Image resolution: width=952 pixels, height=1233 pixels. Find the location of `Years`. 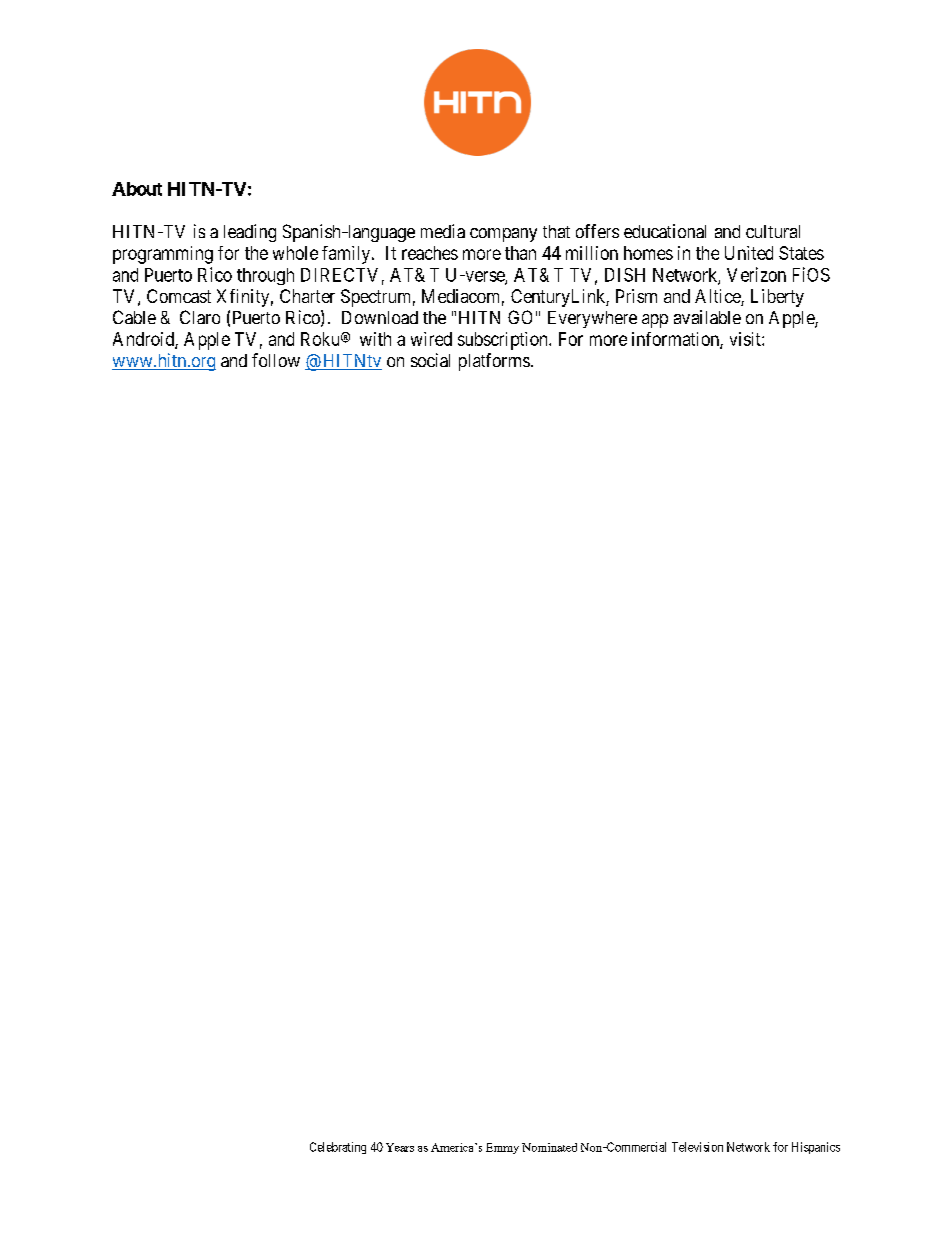

Years is located at coordinates (400, 1147).
